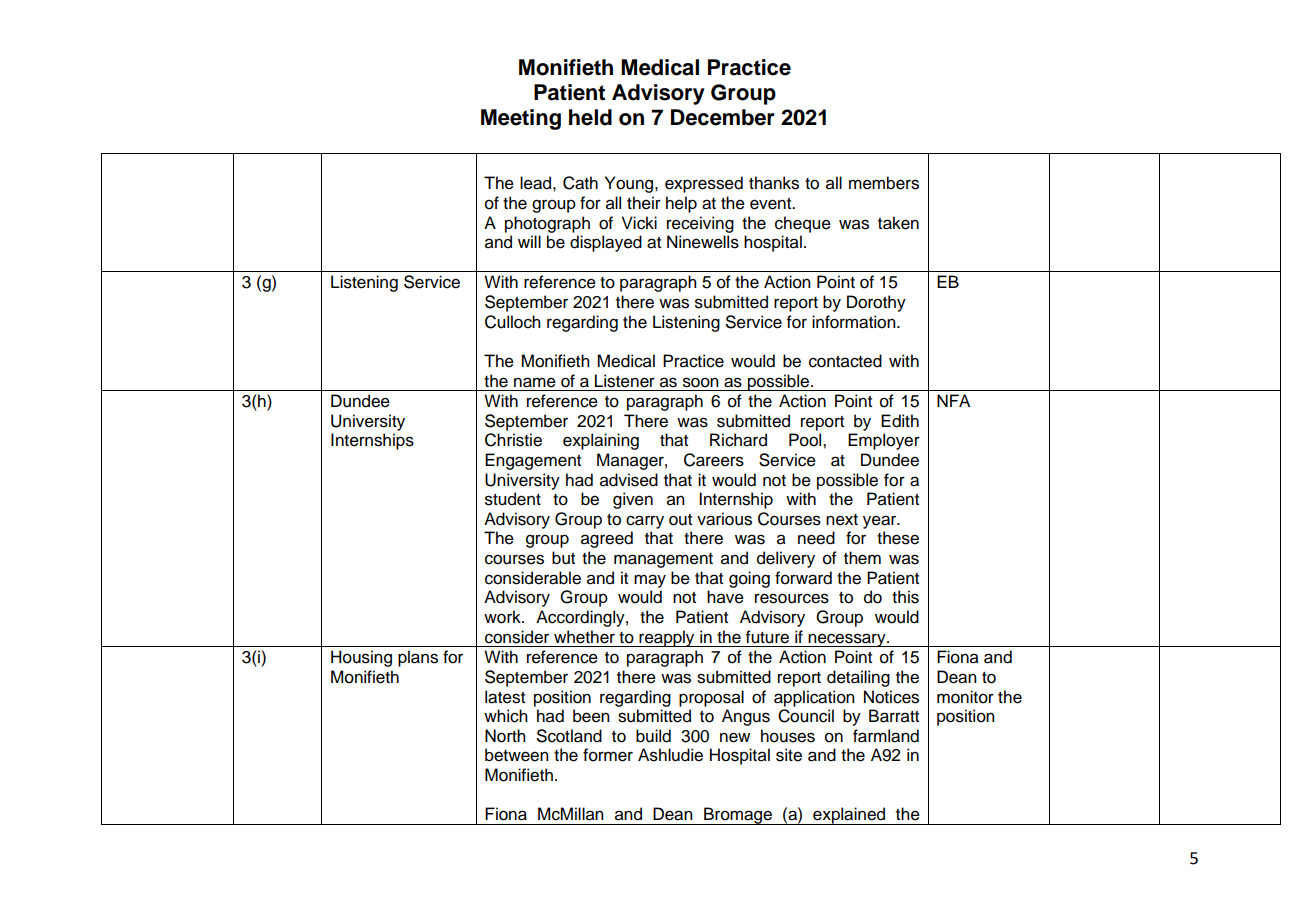 This page has height=924, width=1309. I want to click on Careers, so click(714, 460).
